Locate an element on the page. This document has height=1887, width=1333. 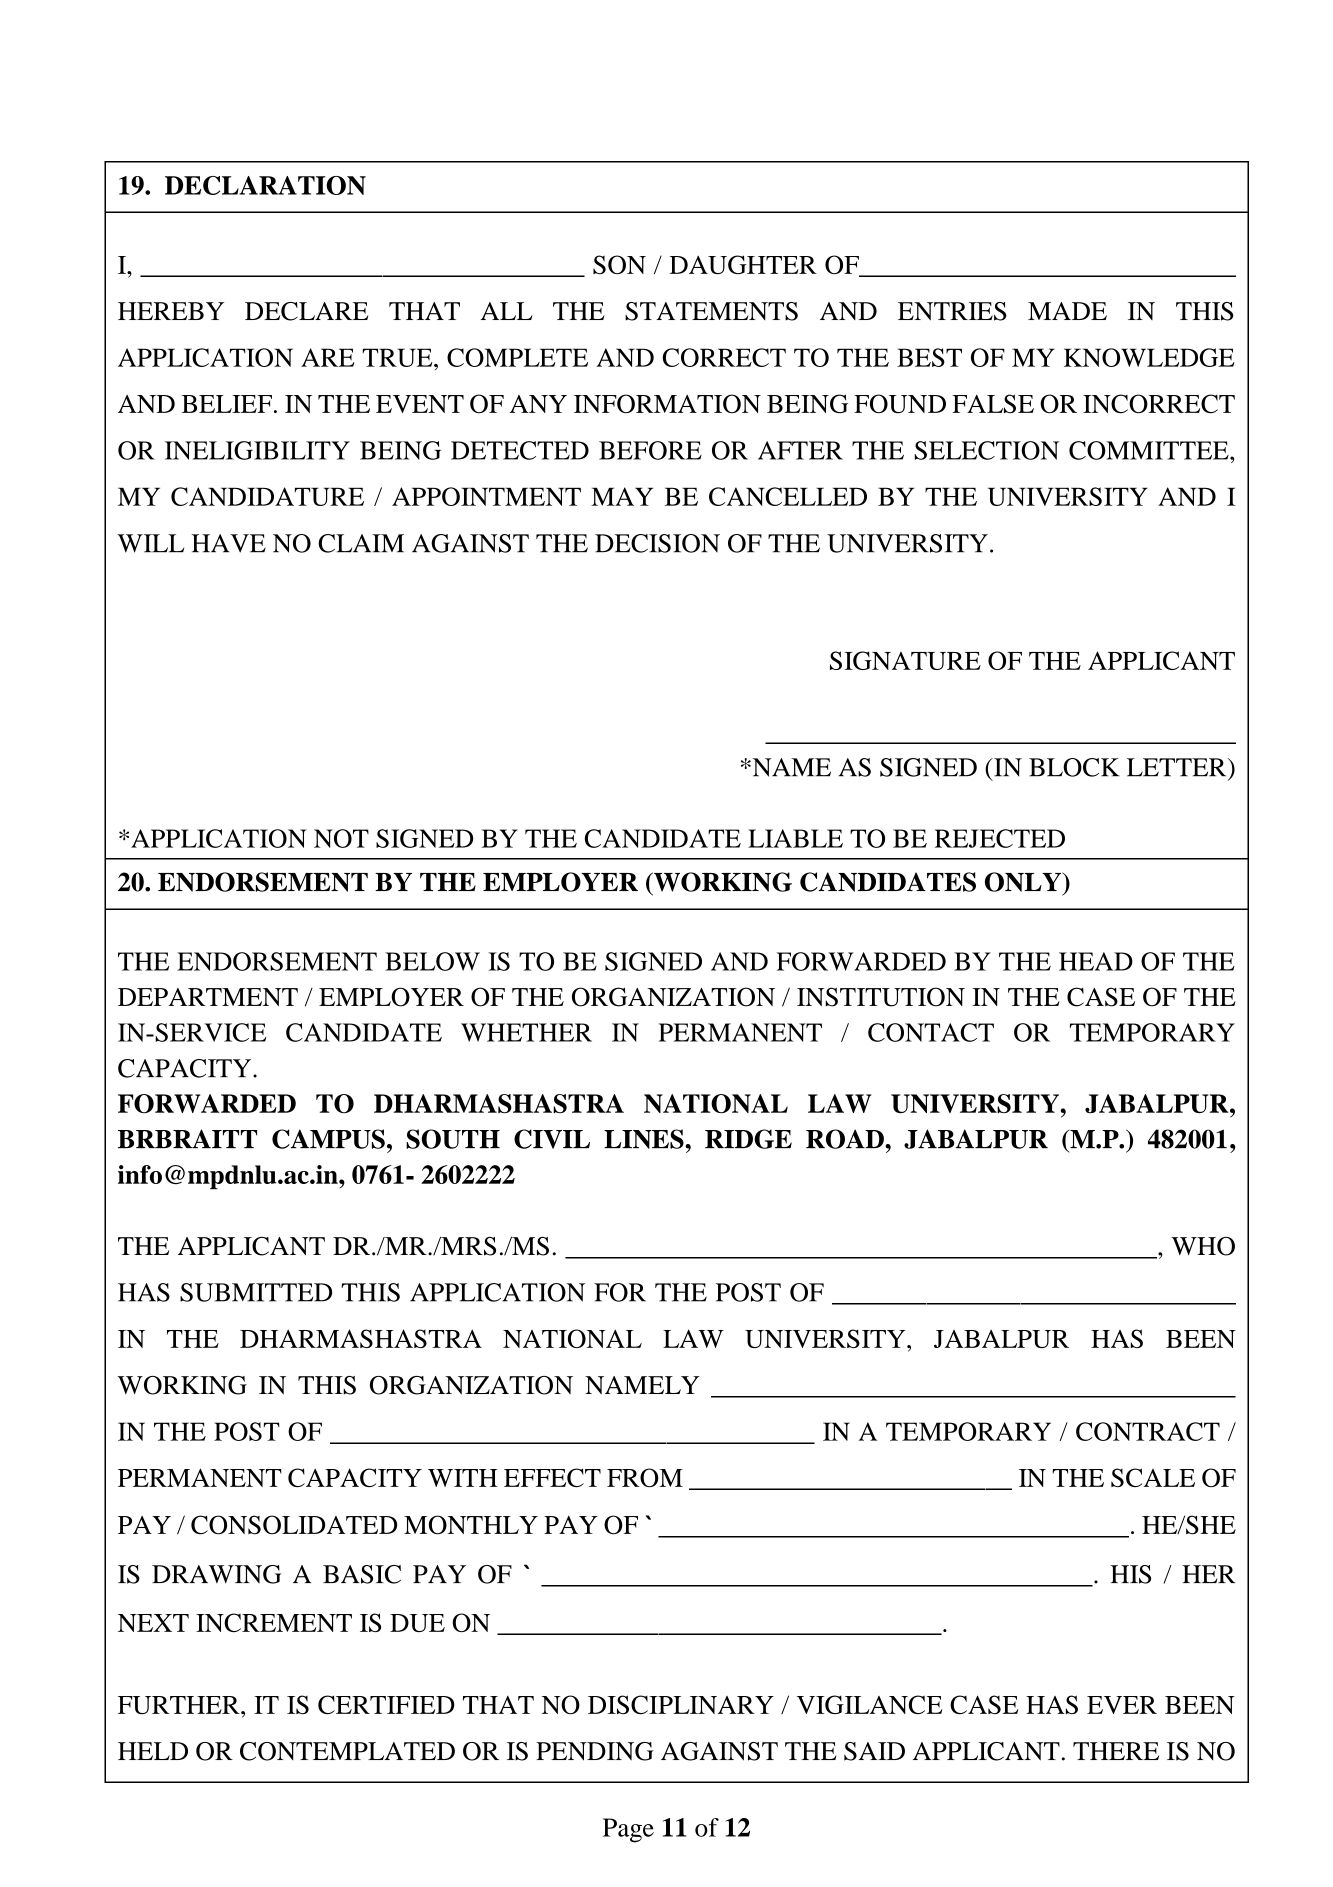
WHETHER is located at coordinates (526, 1032).
